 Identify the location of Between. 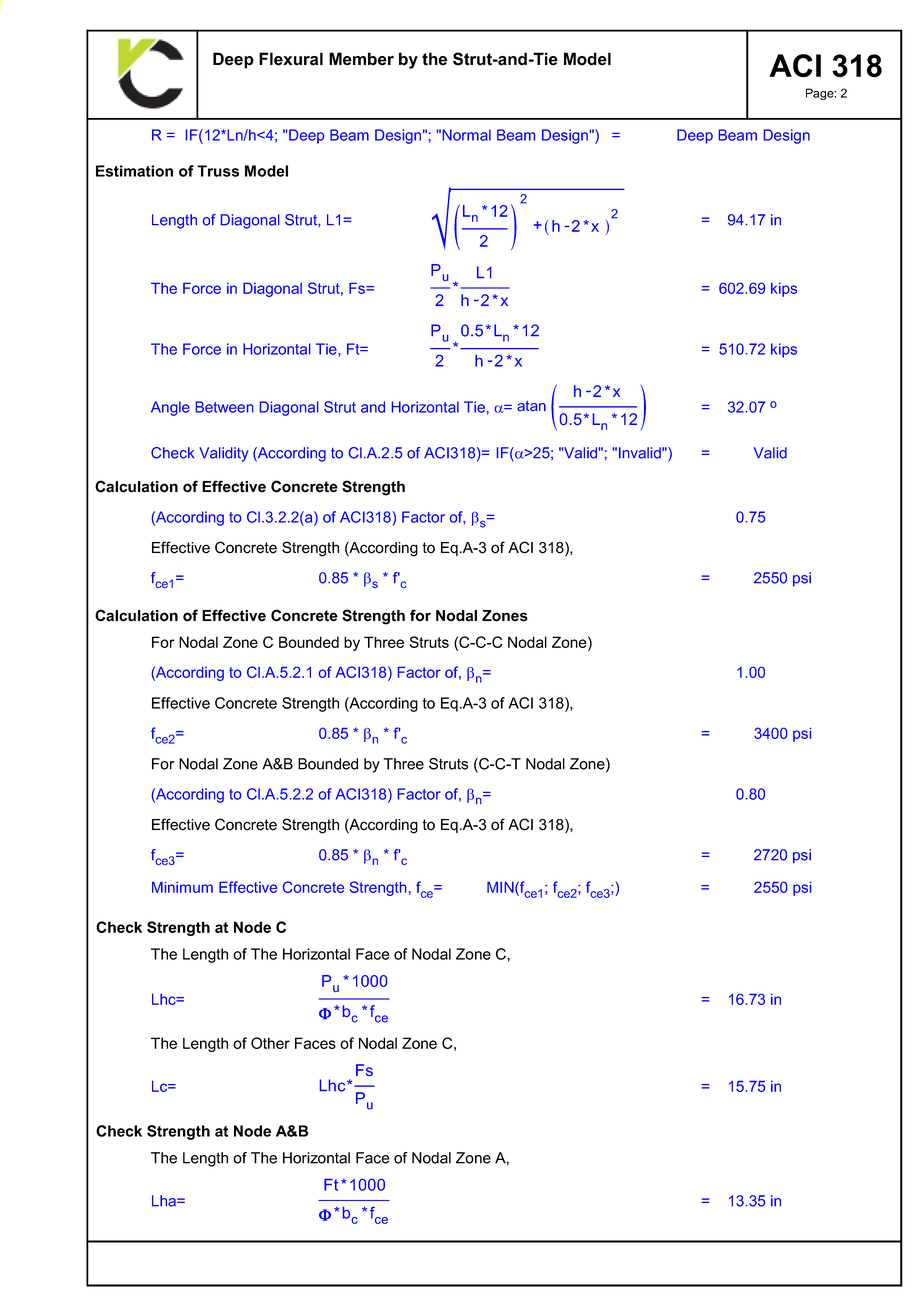
(225, 407).
